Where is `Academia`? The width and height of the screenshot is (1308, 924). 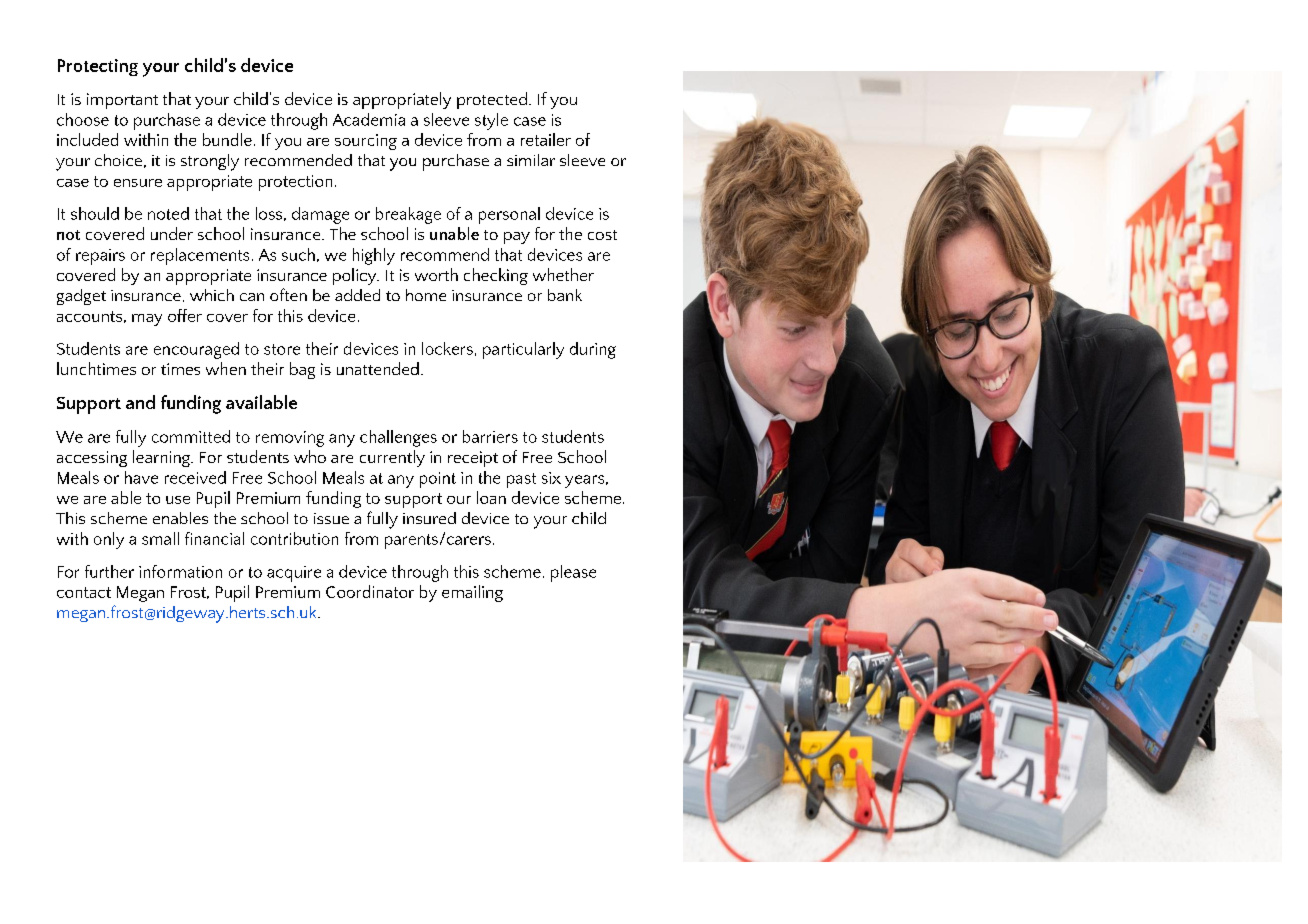
Academia is located at coordinates (369, 119).
